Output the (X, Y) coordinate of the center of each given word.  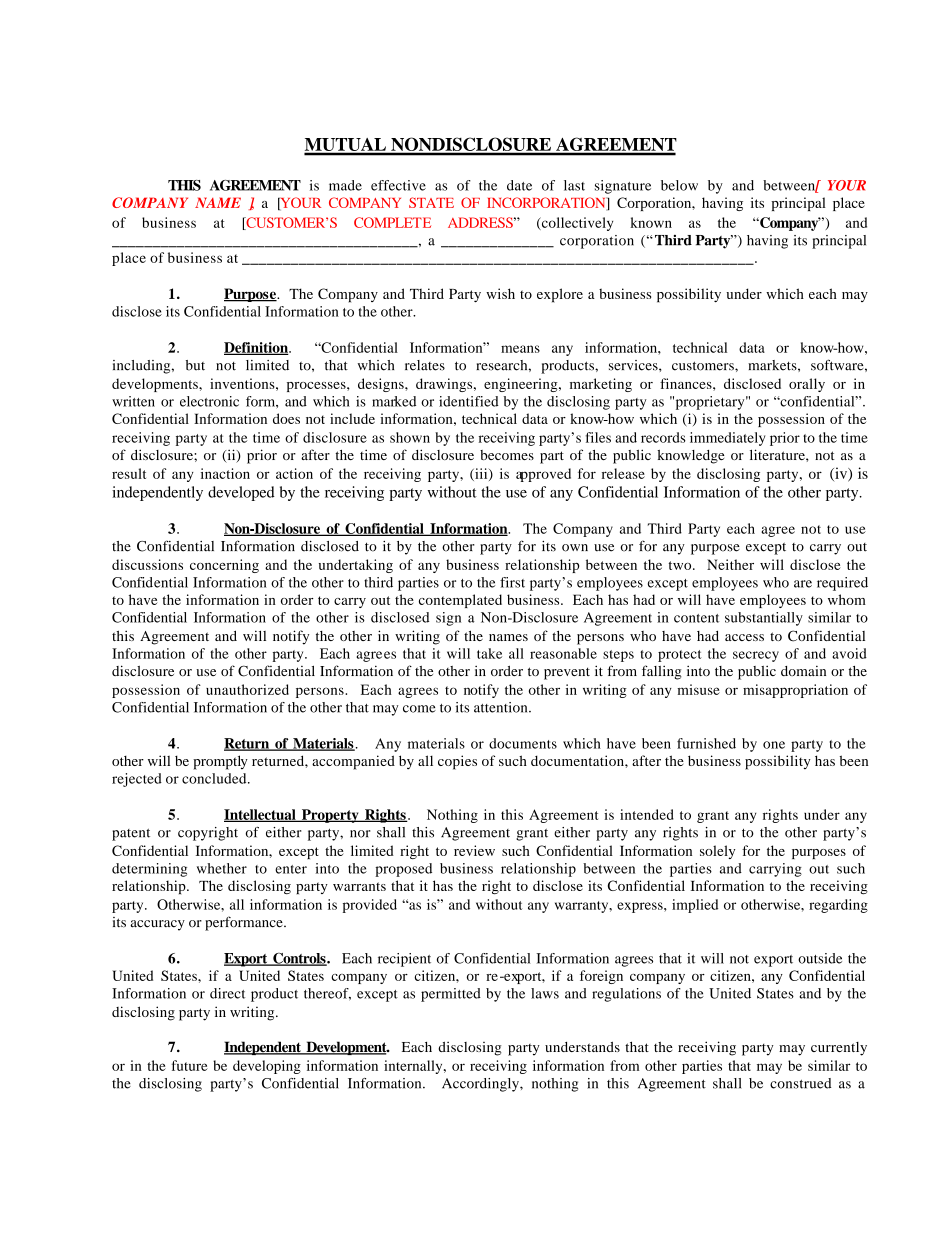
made (345, 185)
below (679, 185)
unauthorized (247, 689)
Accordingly (481, 1085)
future (190, 1065)
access (744, 637)
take (489, 653)
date (519, 185)
